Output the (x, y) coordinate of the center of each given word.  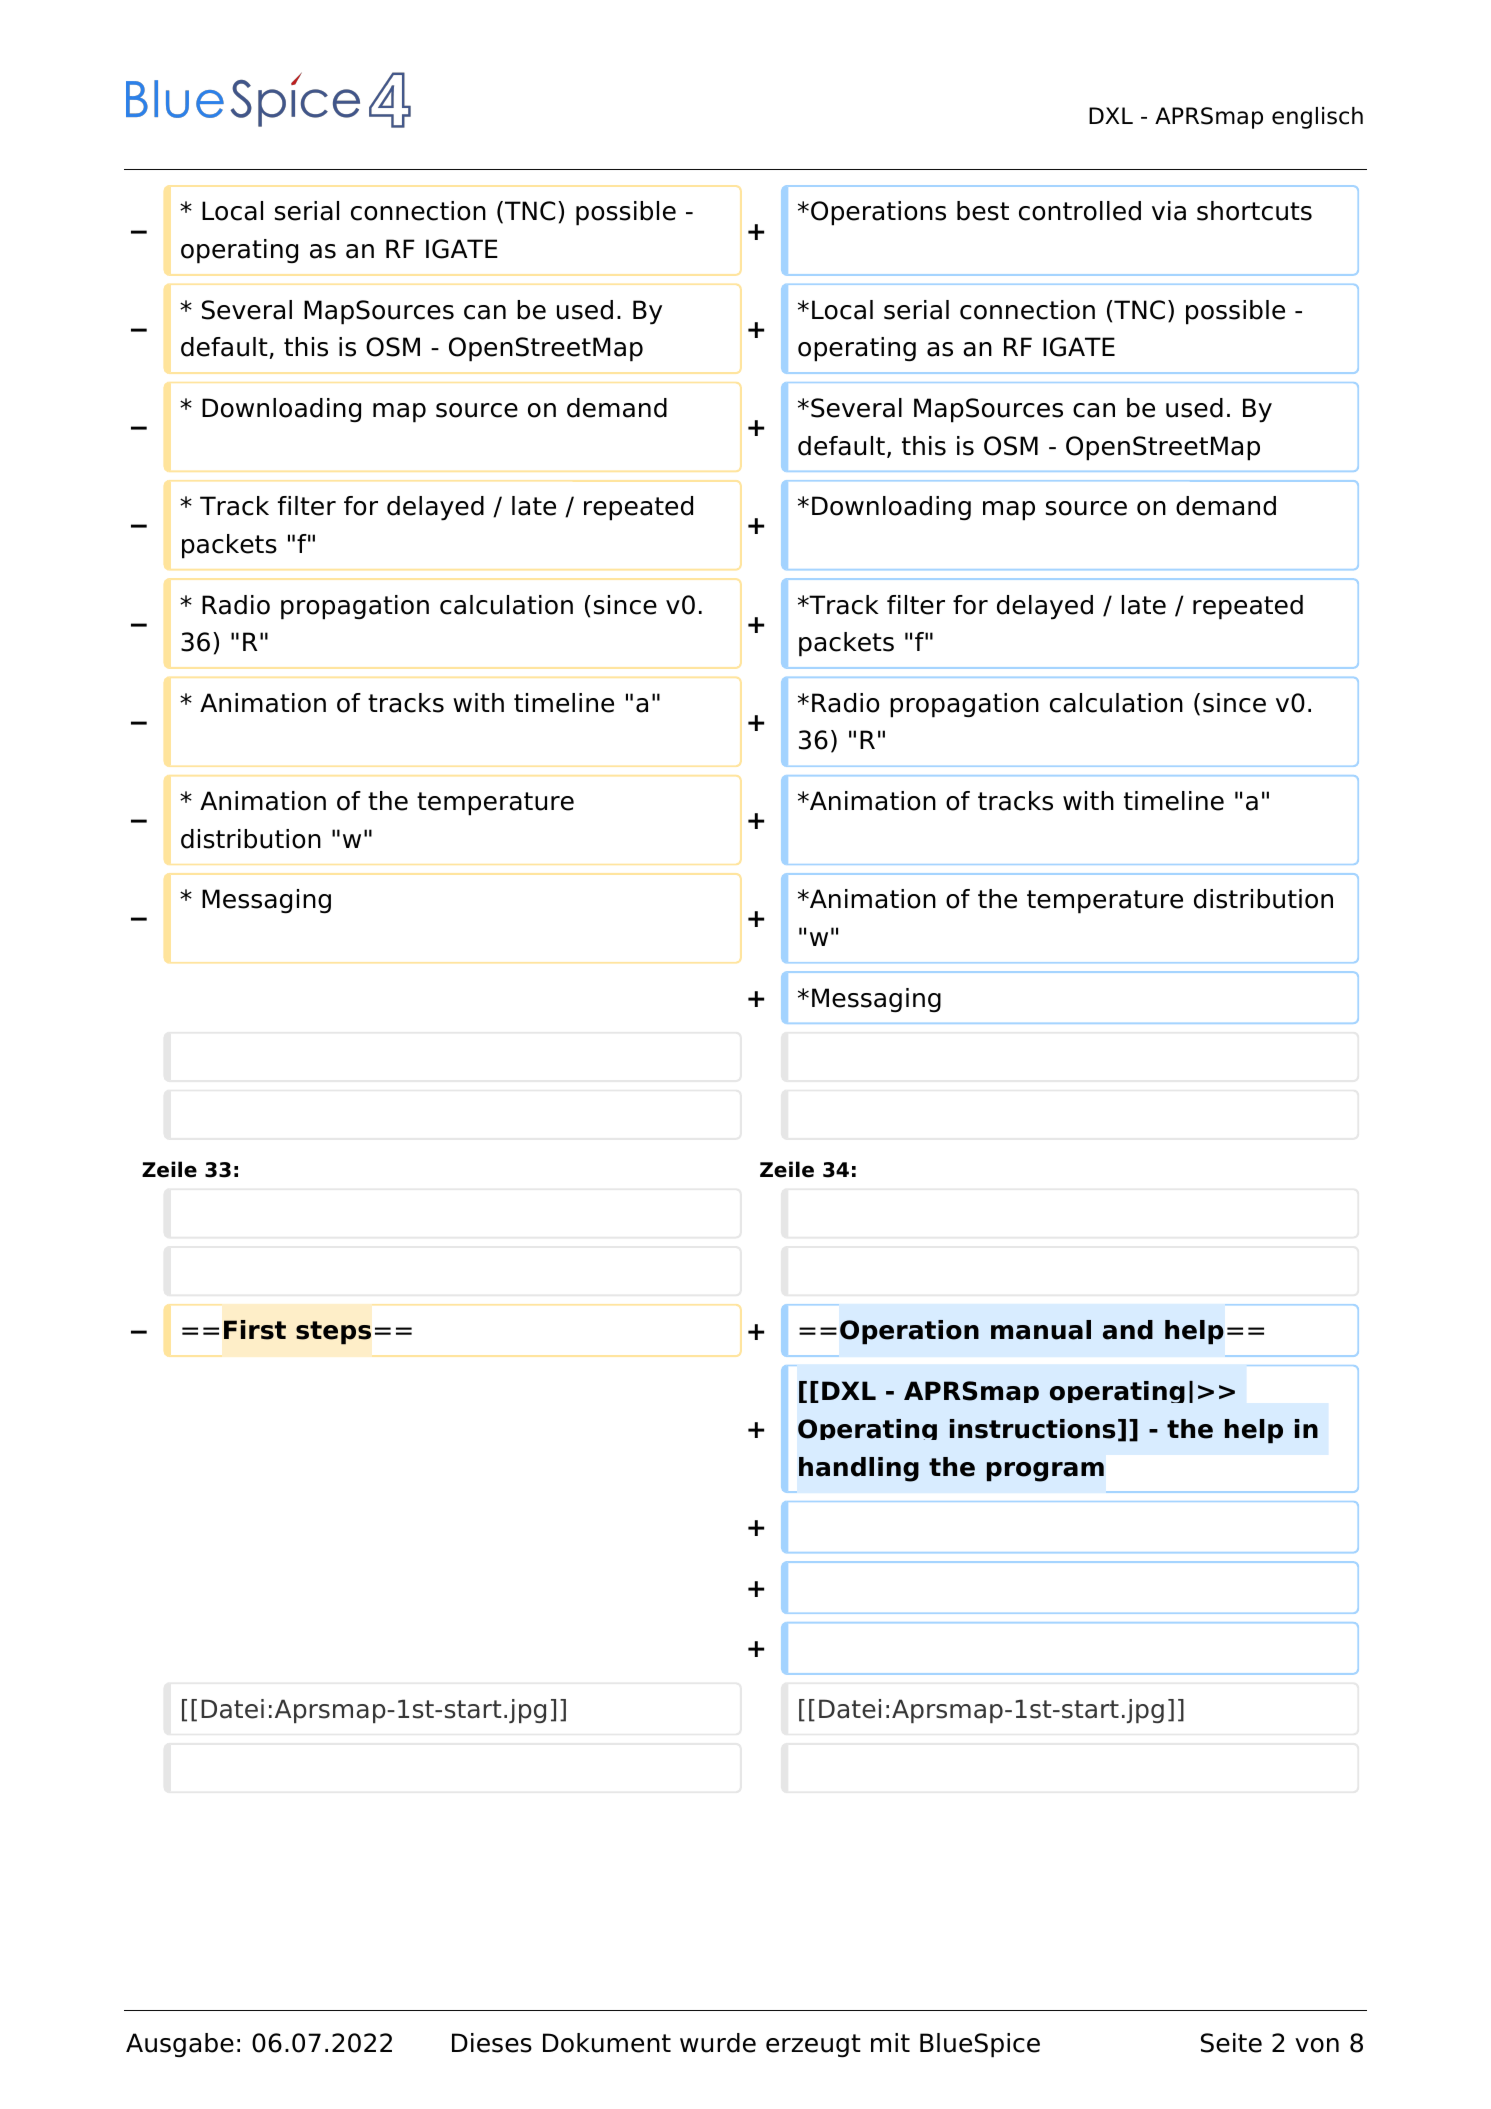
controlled (1080, 211)
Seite (1231, 2043)
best (983, 211)
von (1317, 2045)
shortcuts (1254, 211)
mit (890, 2042)
